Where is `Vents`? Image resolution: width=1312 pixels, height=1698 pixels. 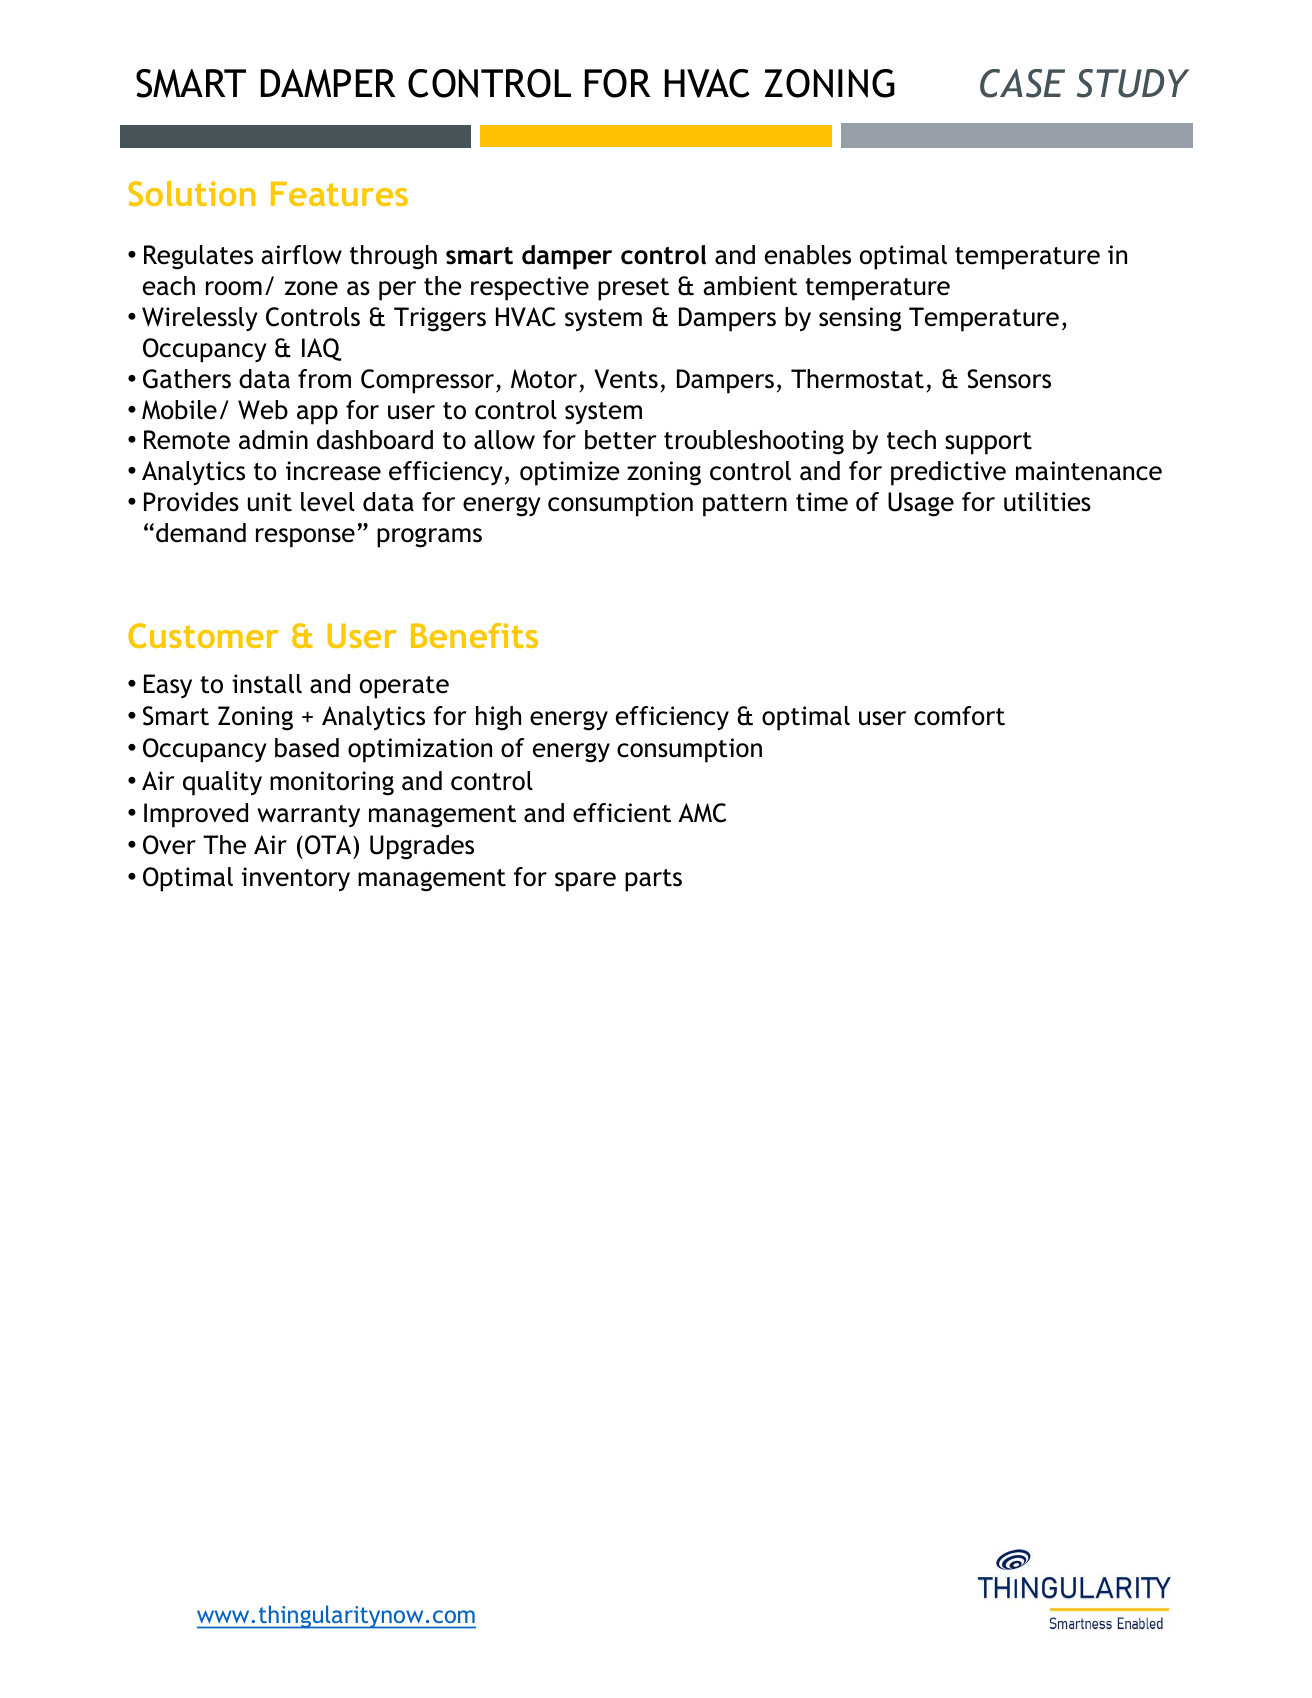 Vents is located at coordinates (626, 379).
